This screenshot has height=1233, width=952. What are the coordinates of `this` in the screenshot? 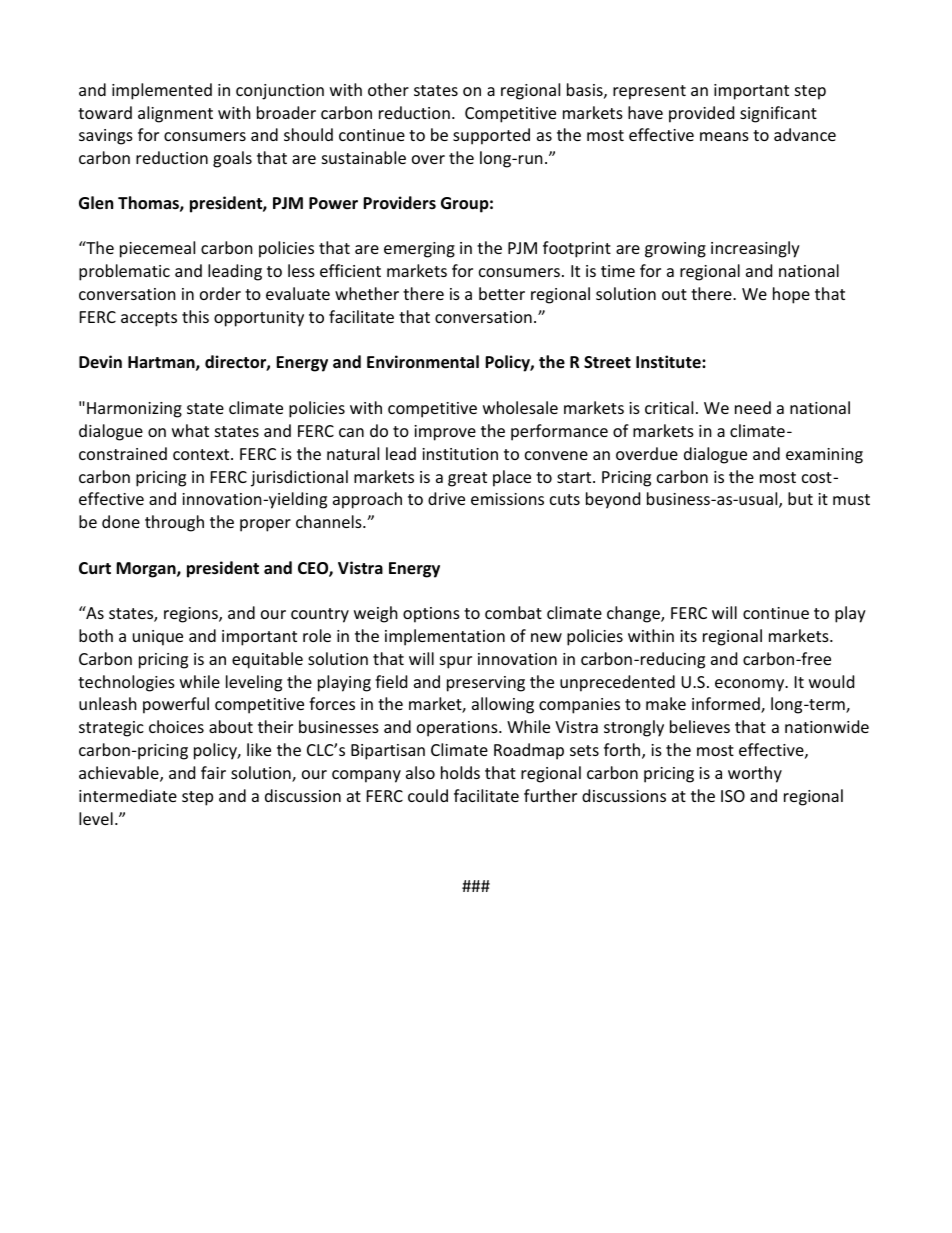 It's located at (195, 316).
